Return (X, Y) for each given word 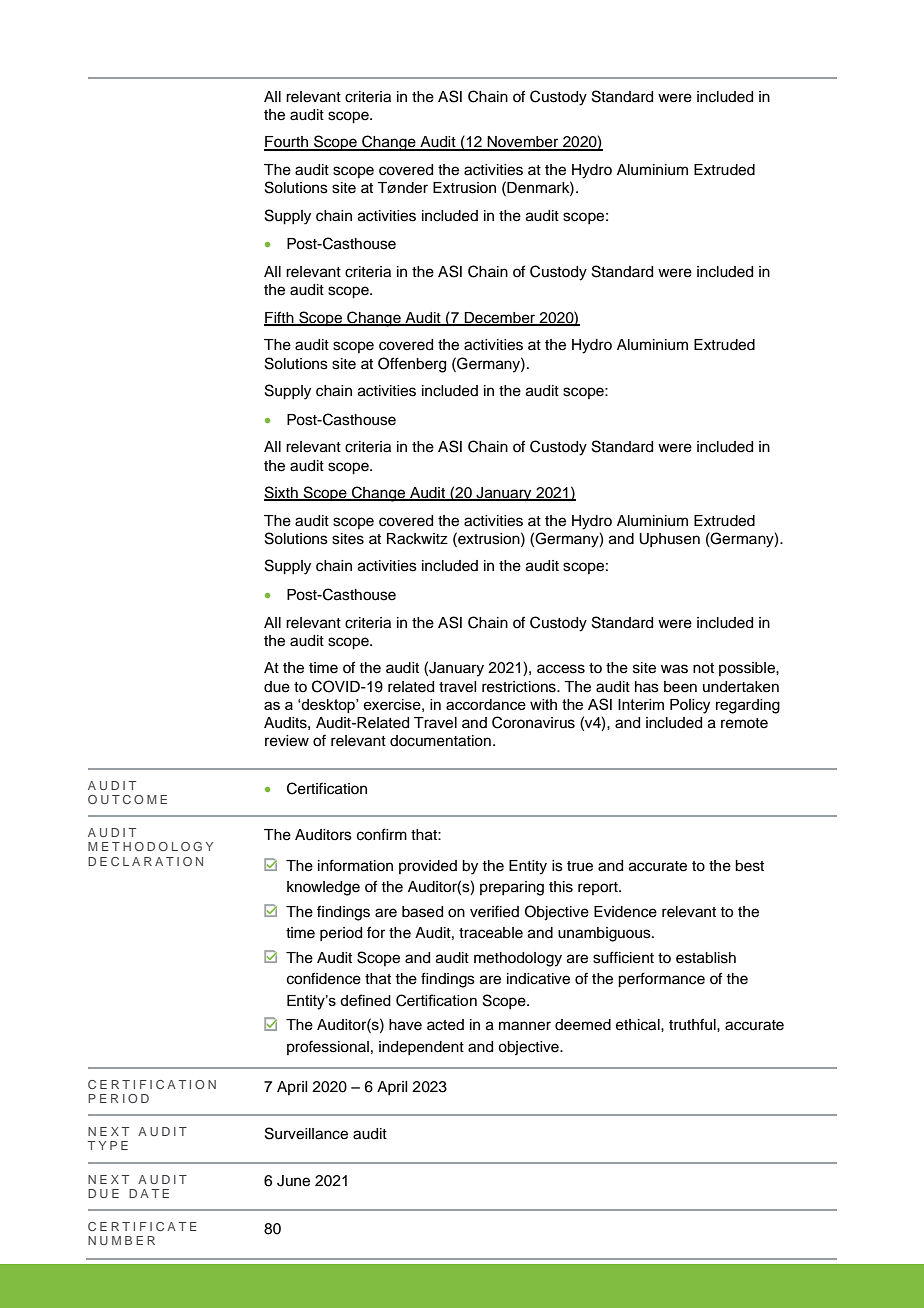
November (523, 143)
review (287, 741)
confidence (324, 978)
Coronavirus (533, 722)
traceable (491, 933)
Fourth (287, 143)
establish (706, 958)
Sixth (282, 493)
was (674, 669)
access (561, 669)
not (703, 668)
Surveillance (306, 1133)
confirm (382, 834)
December (500, 318)
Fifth (280, 318)
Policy (690, 706)
